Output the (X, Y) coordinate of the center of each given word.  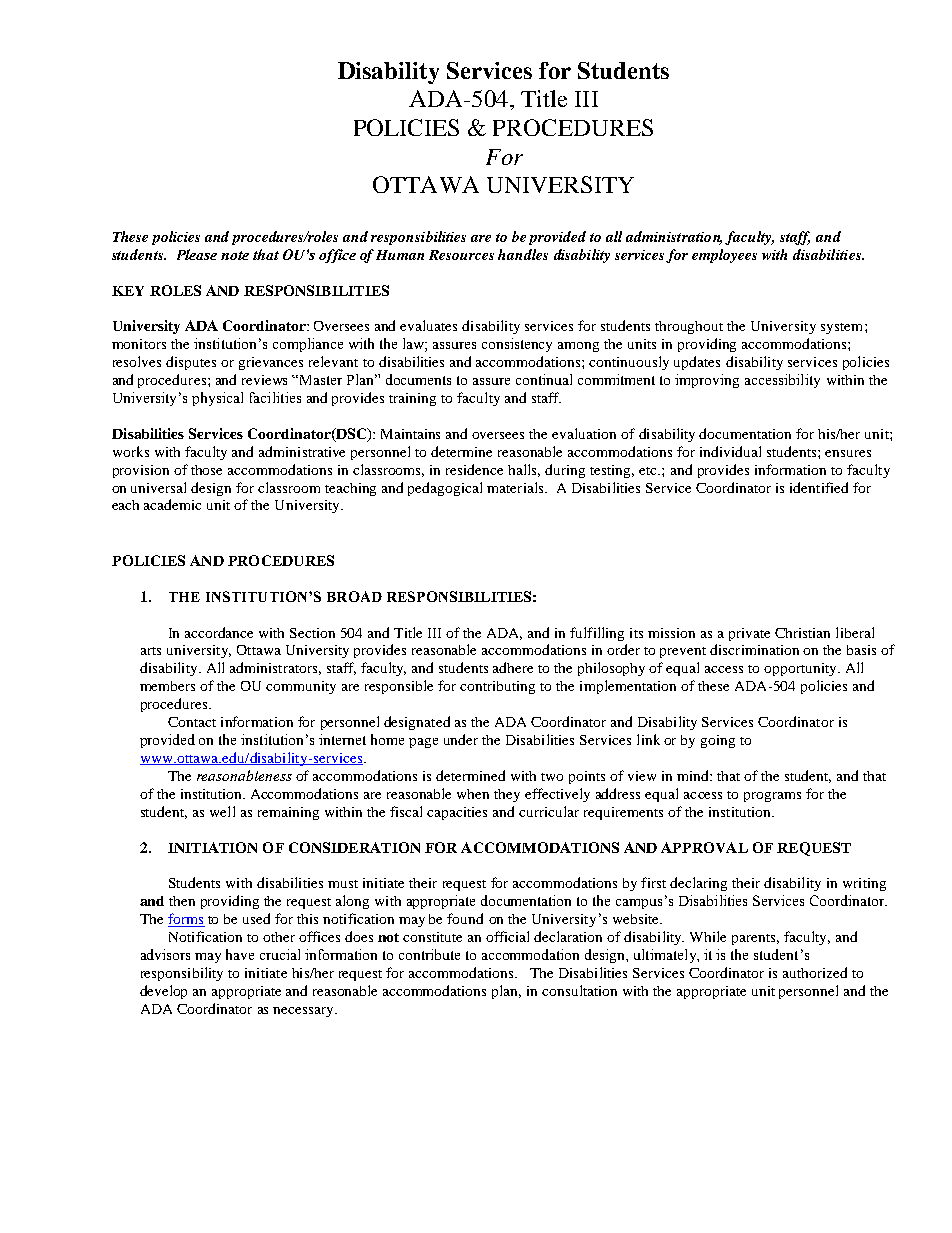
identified (819, 487)
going (718, 741)
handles (523, 254)
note (235, 255)
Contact (192, 722)
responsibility (182, 974)
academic (172, 504)
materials (516, 487)
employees (724, 256)
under (461, 739)
